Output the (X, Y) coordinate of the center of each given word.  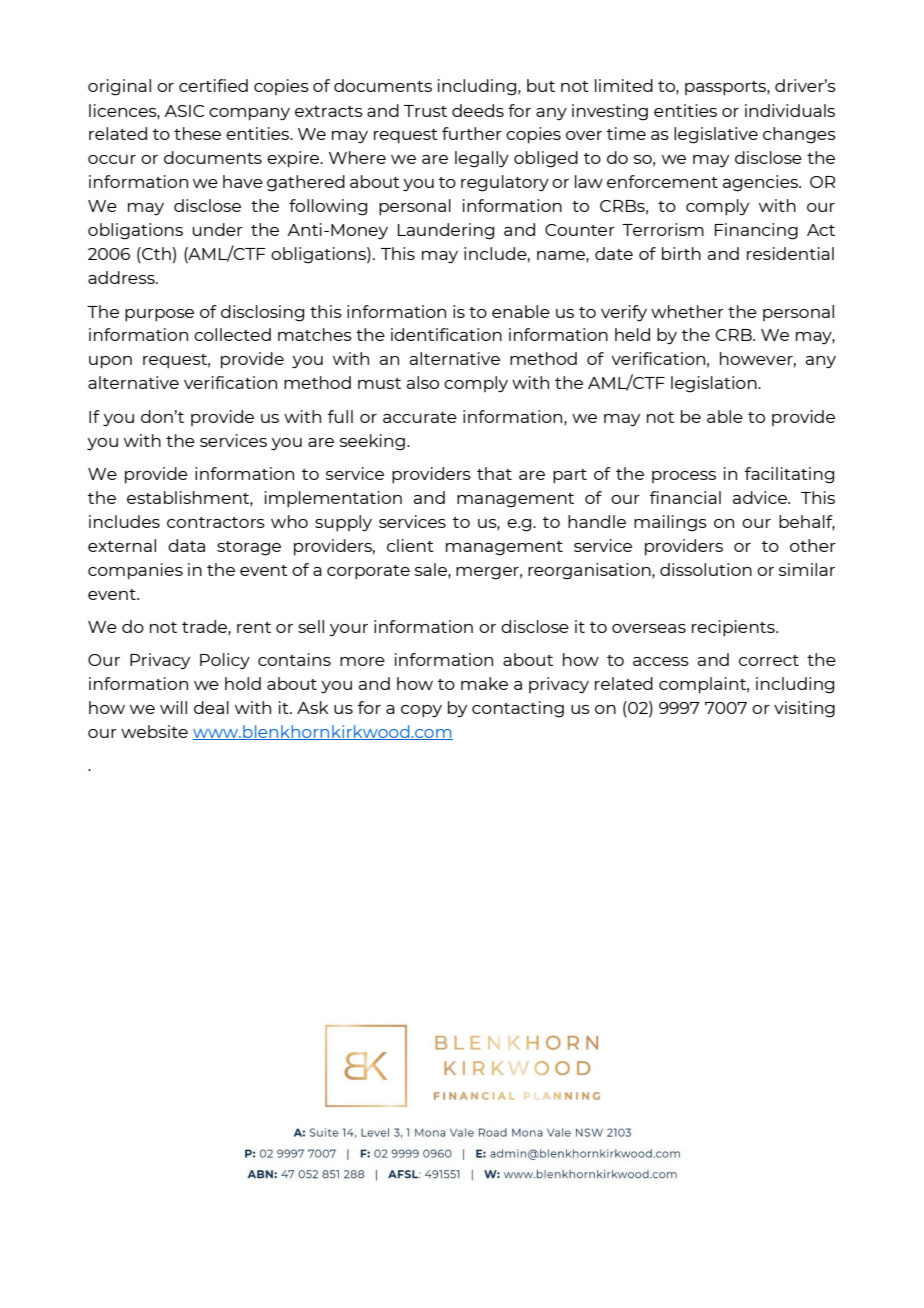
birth (681, 253)
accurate (420, 417)
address (122, 277)
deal (211, 707)
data (186, 545)
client (410, 545)
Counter (580, 230)
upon (110, 362)
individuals (790, 110)
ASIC (184, 111)
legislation (715, 384)
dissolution (706, 569)
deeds (478, 110)
